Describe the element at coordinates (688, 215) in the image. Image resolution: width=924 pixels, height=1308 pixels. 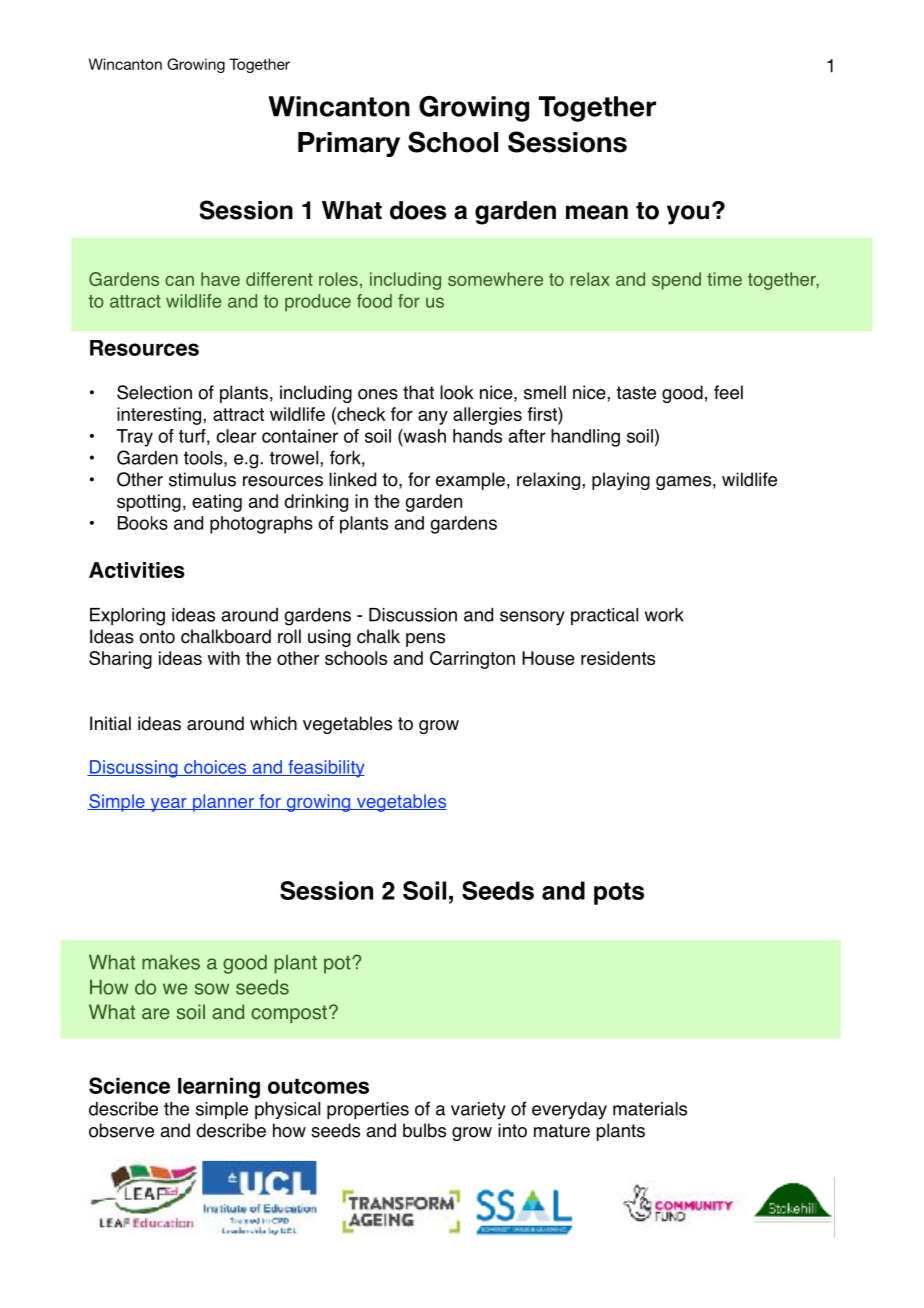
I see `you` at that location.
